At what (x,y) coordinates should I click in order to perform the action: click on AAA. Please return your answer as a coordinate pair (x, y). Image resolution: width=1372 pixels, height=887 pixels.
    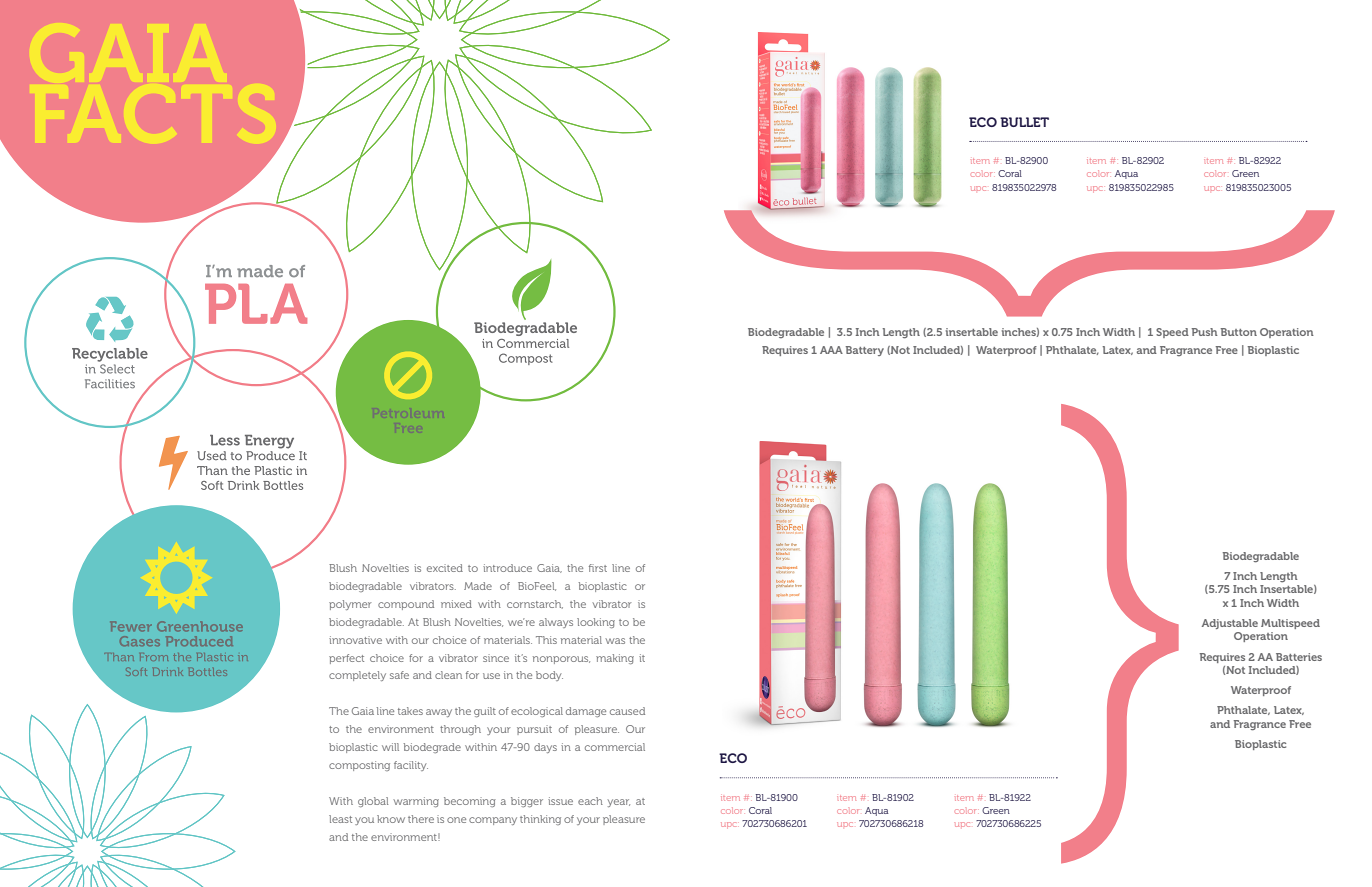
    Looking at the image, I should click on (831, 350).
